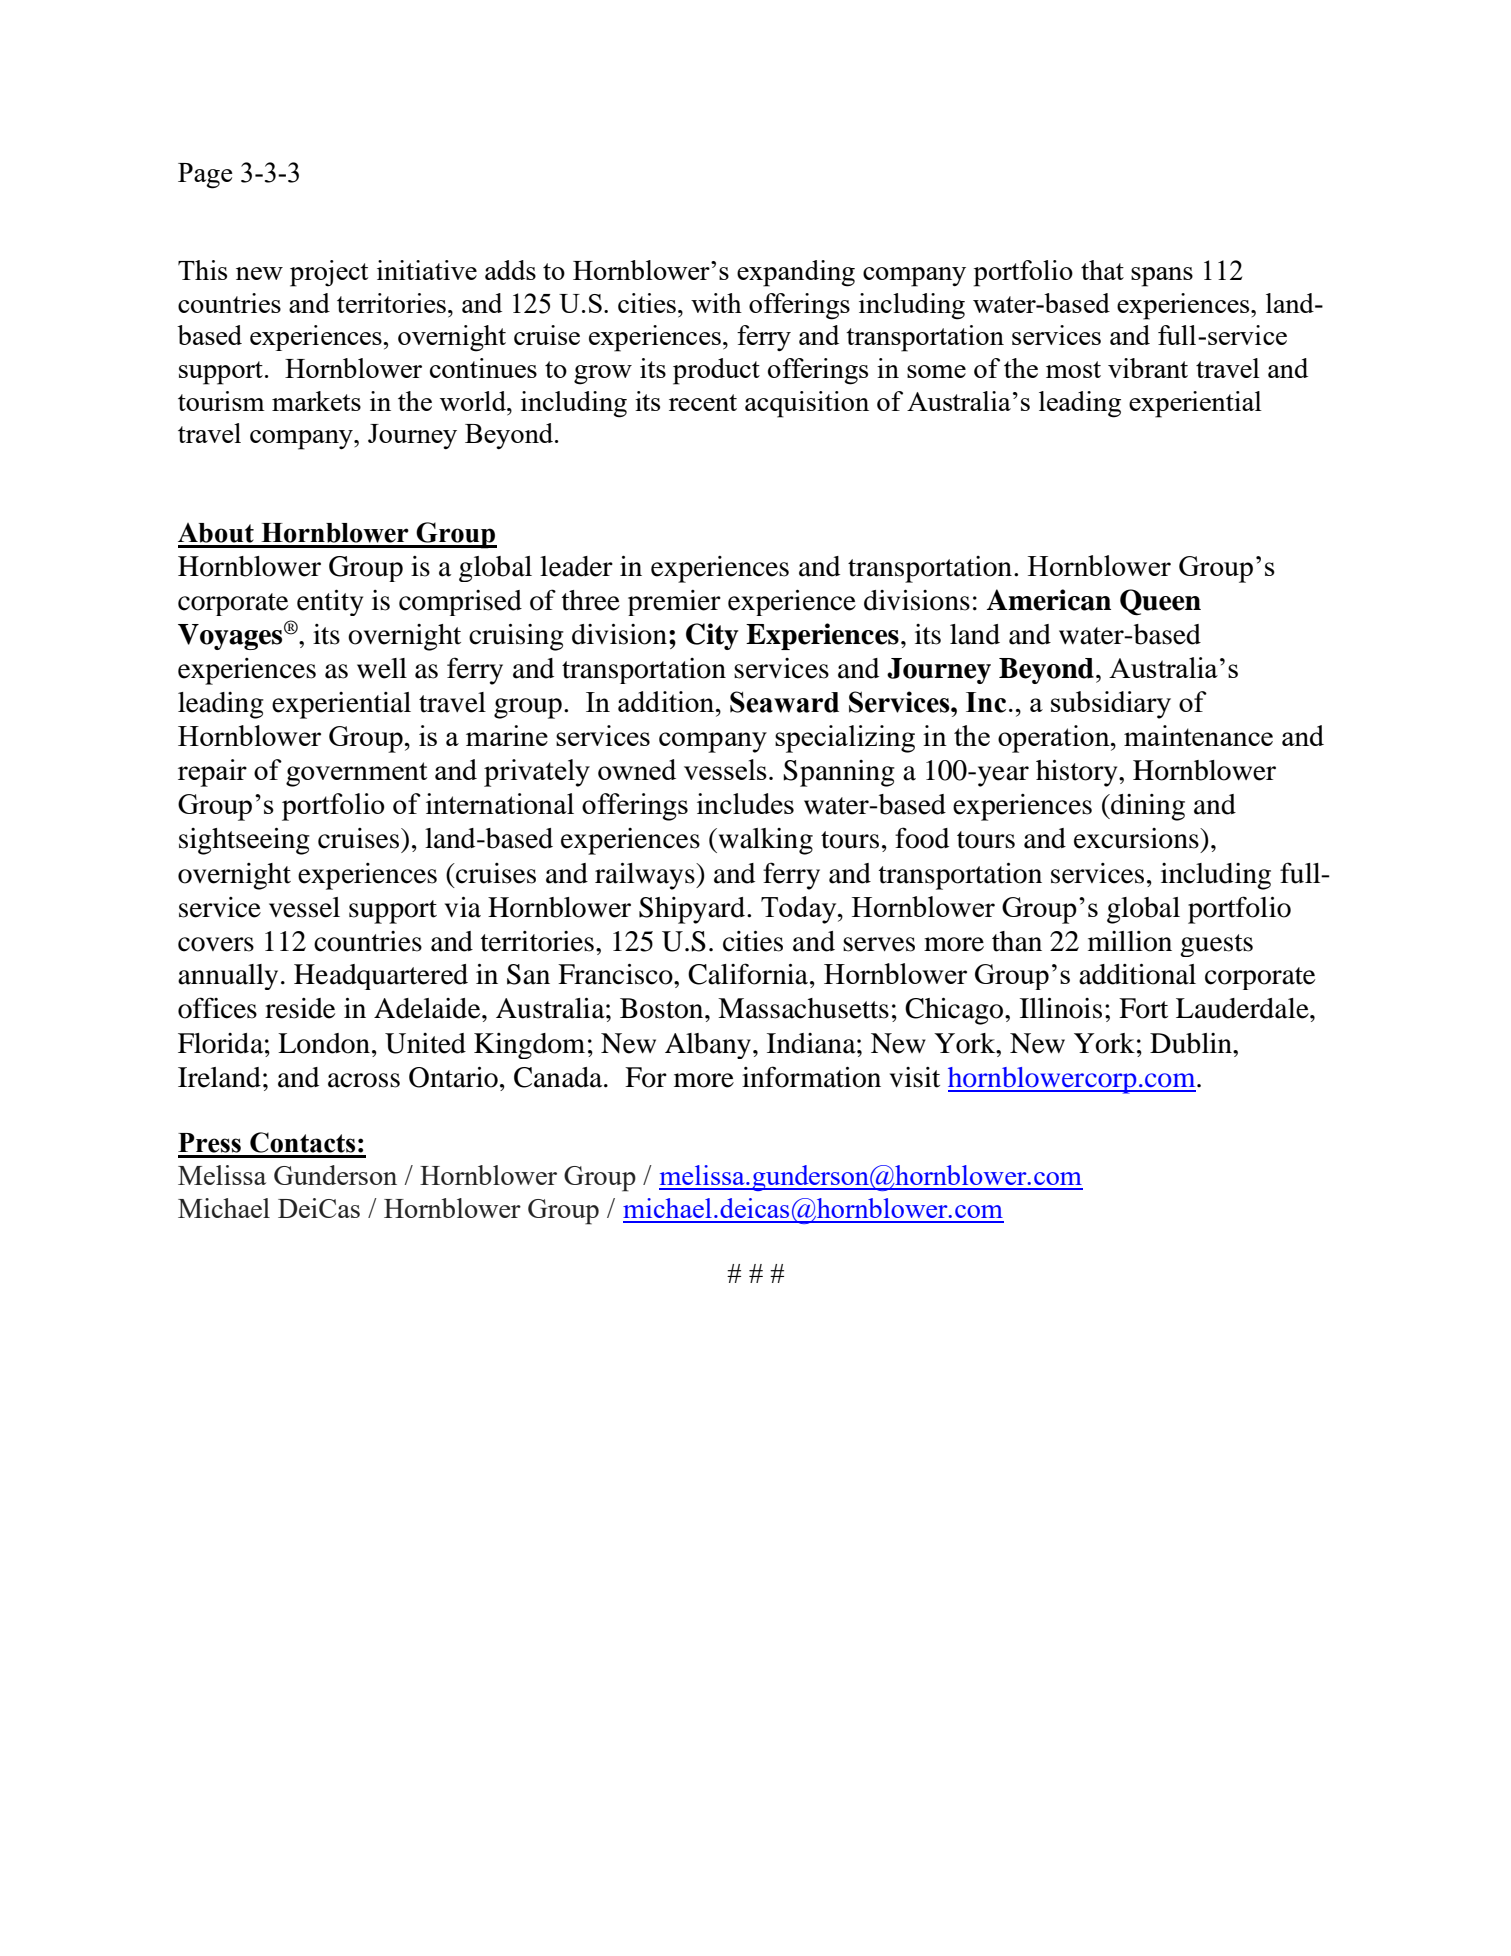 The height and width of the document is (1956, 1511). What do you see at coordinates (712, 636) in the document?
I see `City` at bounding box center [712, 636].
